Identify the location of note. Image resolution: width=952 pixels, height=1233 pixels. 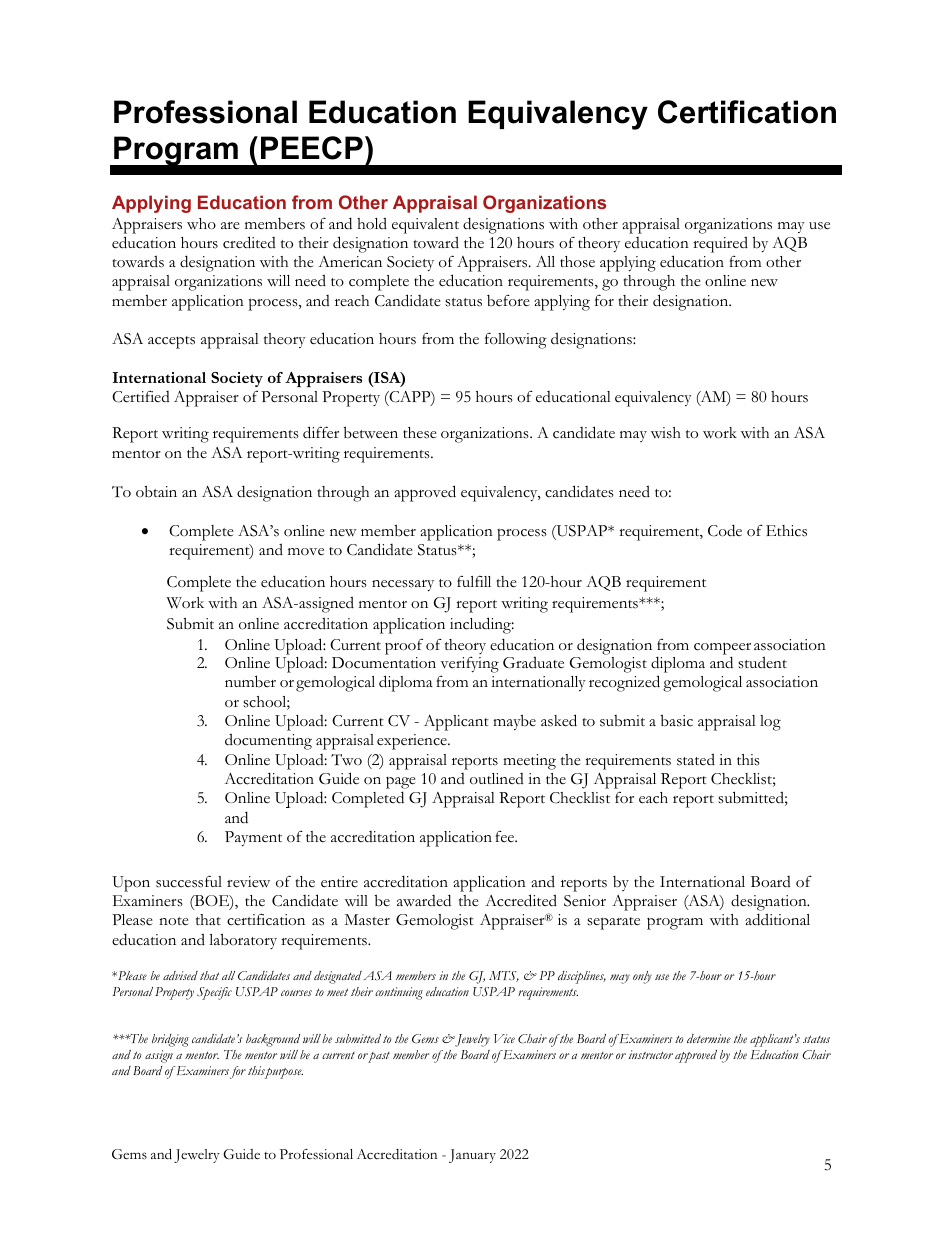
(174, 921).
